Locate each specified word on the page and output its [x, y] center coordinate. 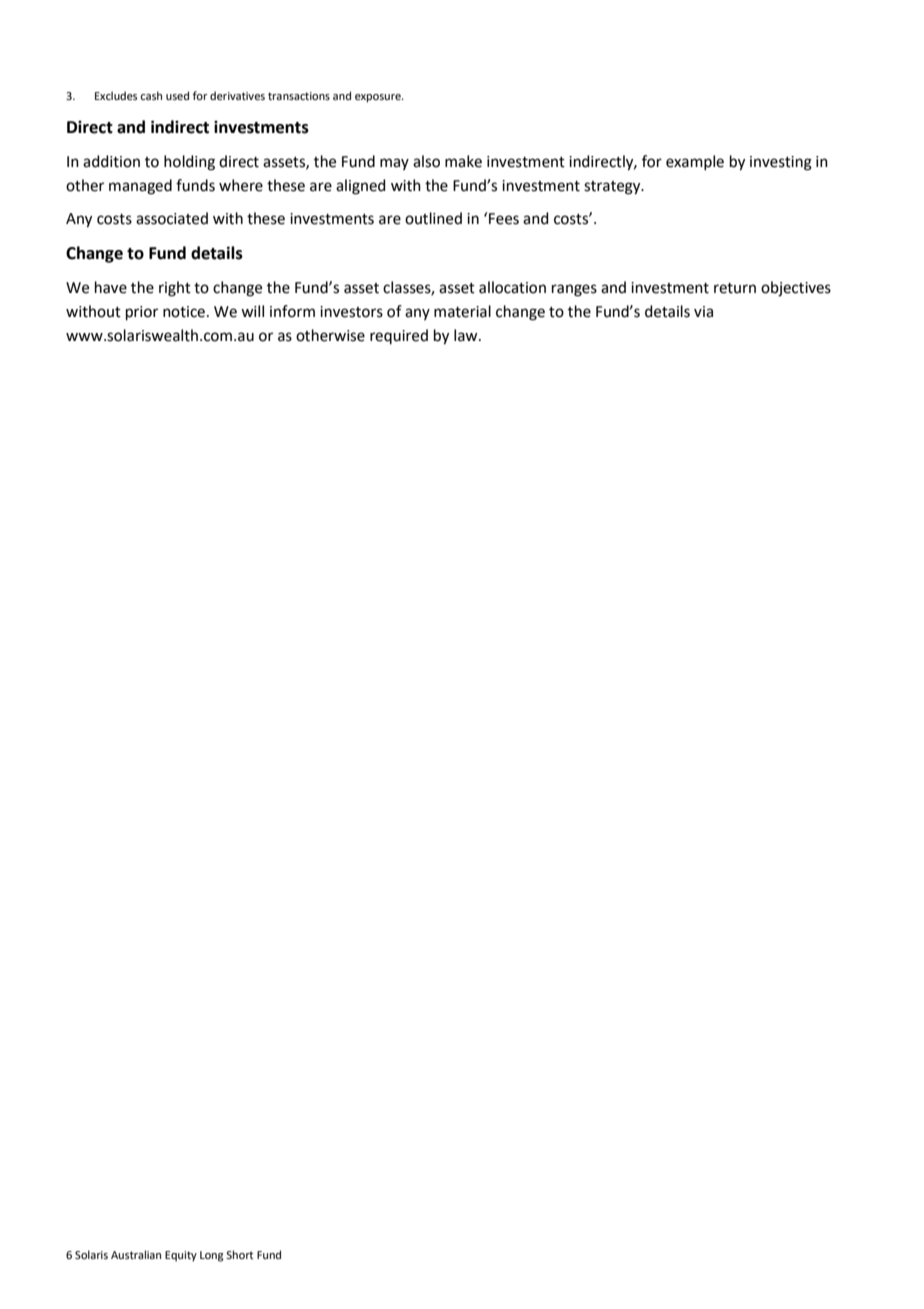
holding [189, 163]
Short [239, 1254]
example [695, 162]
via [703, 312]
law [467, 335]
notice [184, 312]
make [463, 161]
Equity [181, 1256]
